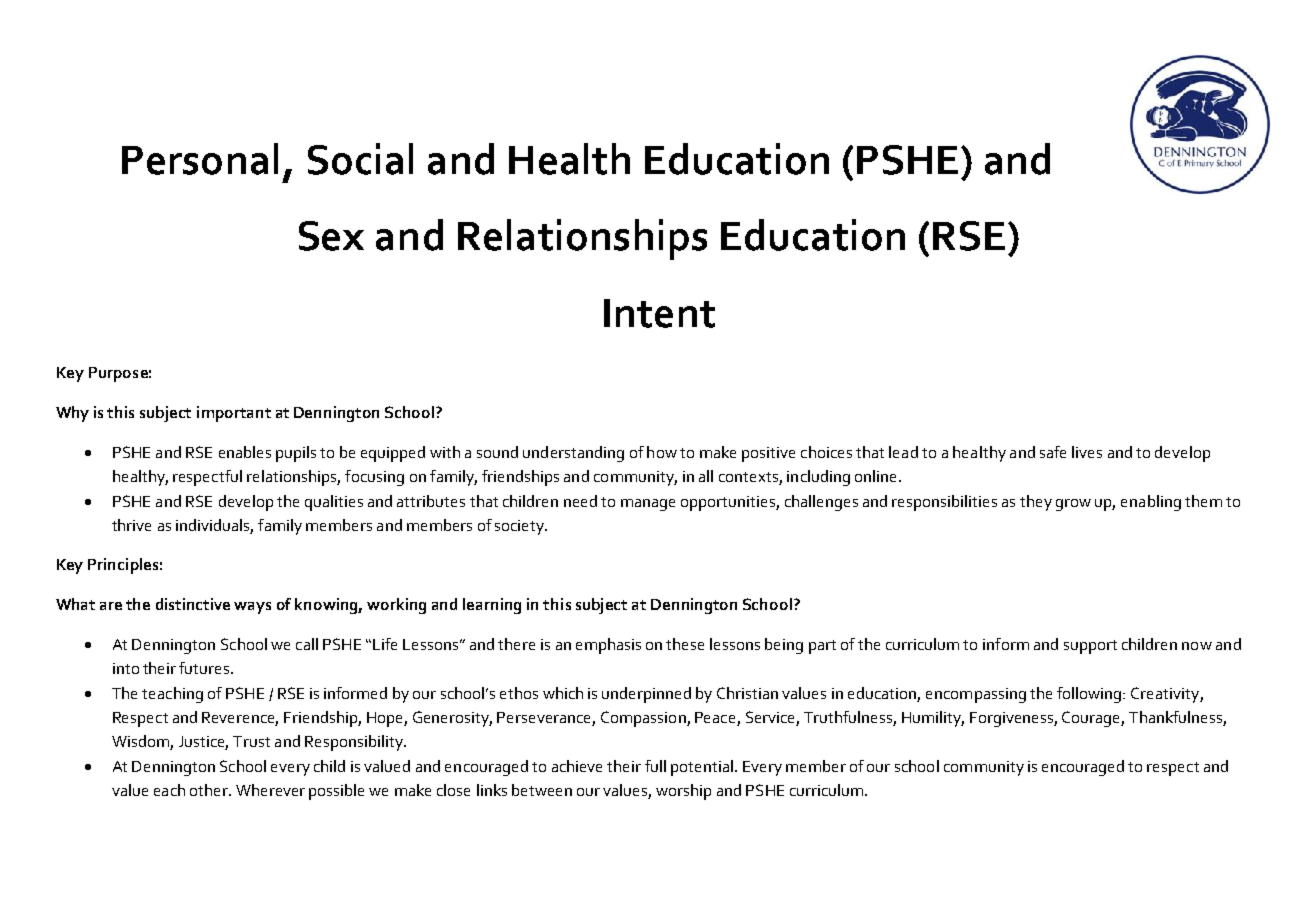 The height and width of the document is (924, 1308). I want to click on Intent, so click(659, 313).
